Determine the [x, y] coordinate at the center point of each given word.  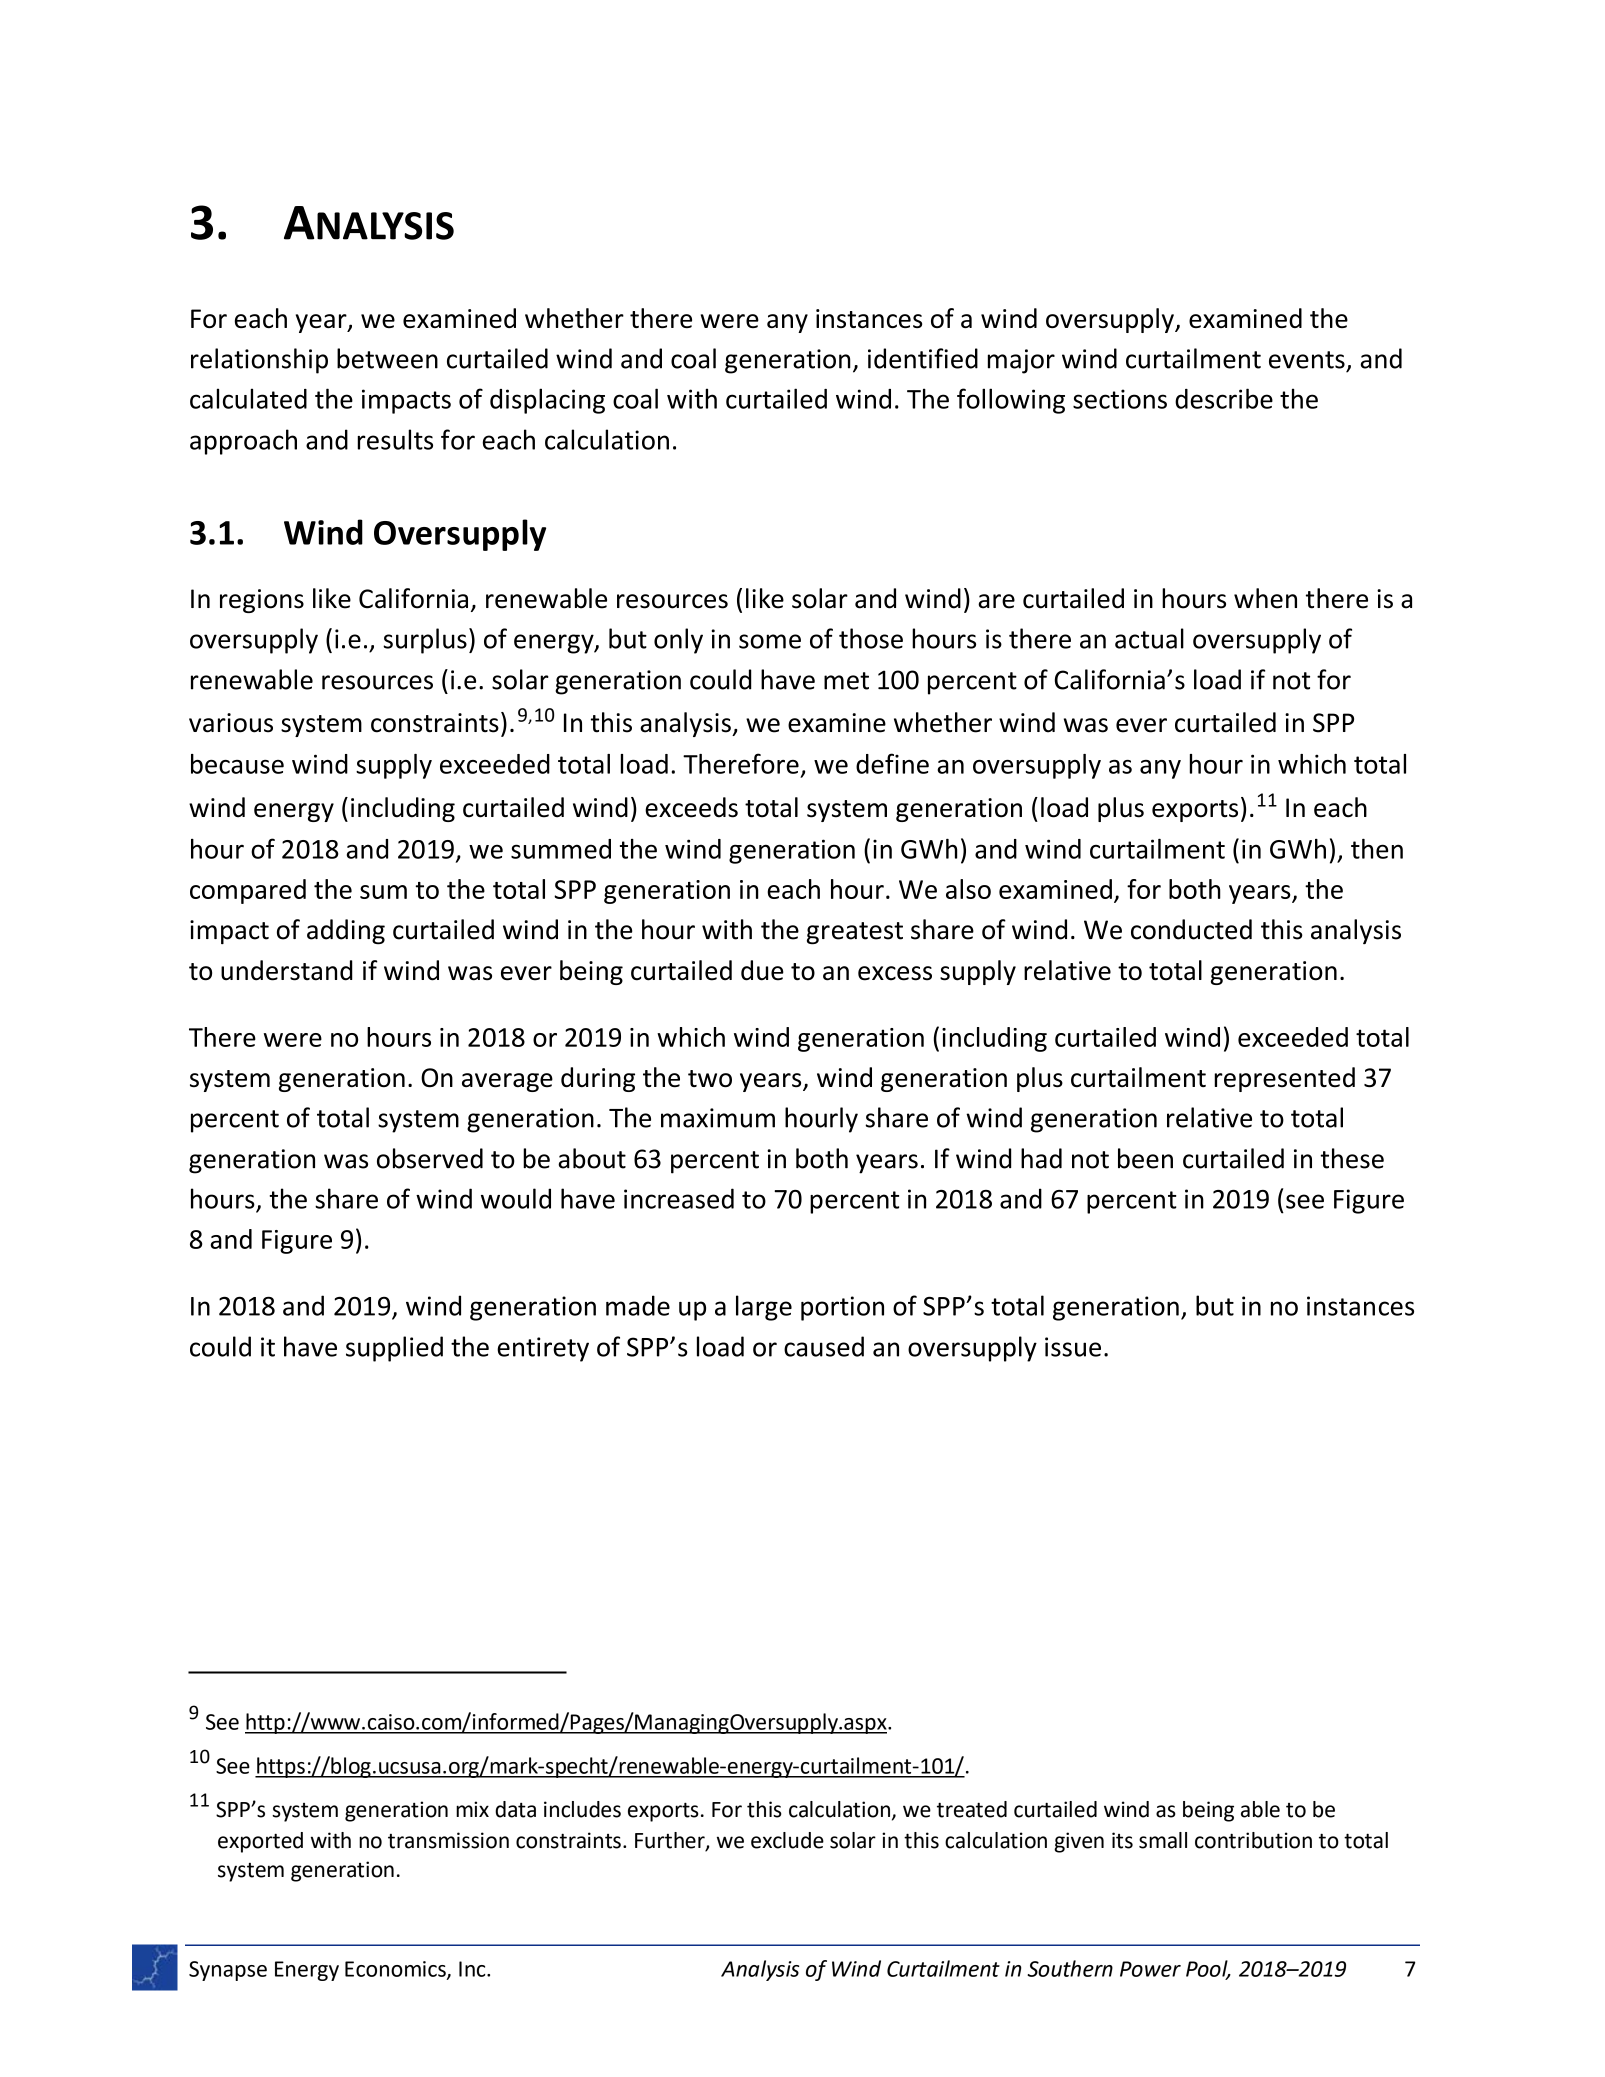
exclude [787, 1840]
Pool [1208, 1969]
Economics [396, 1970]
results [395, 439]
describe [1224, 398]
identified [923, 358]
